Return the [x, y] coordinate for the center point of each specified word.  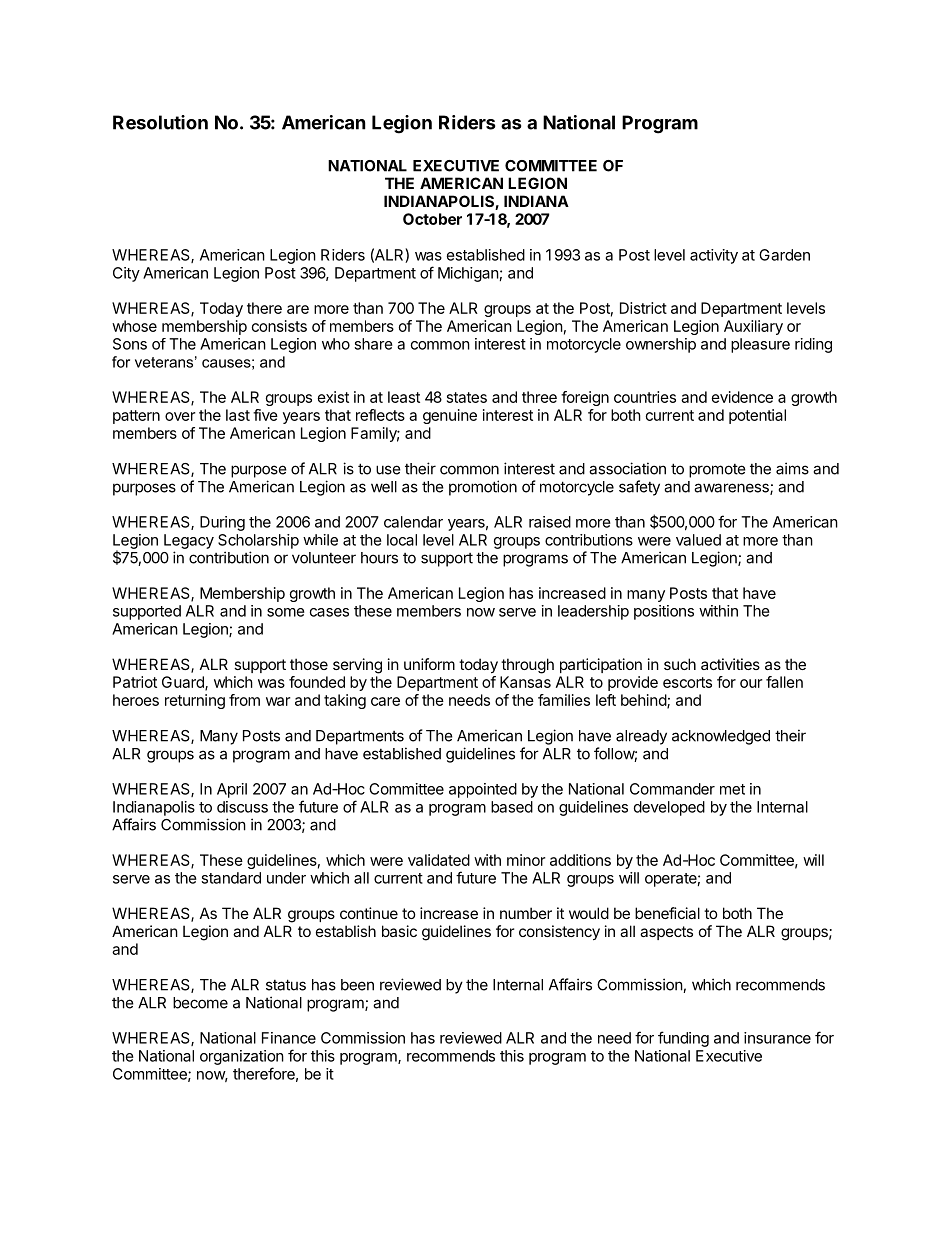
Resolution [160, 122]
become [200, 1003]
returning [195, 701]
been [357, 985]
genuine [450, 416]
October [432, 219]
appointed [483, 790]
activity [714, 256]
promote [717, 471]
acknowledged [721, 737]
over [180, 416]
